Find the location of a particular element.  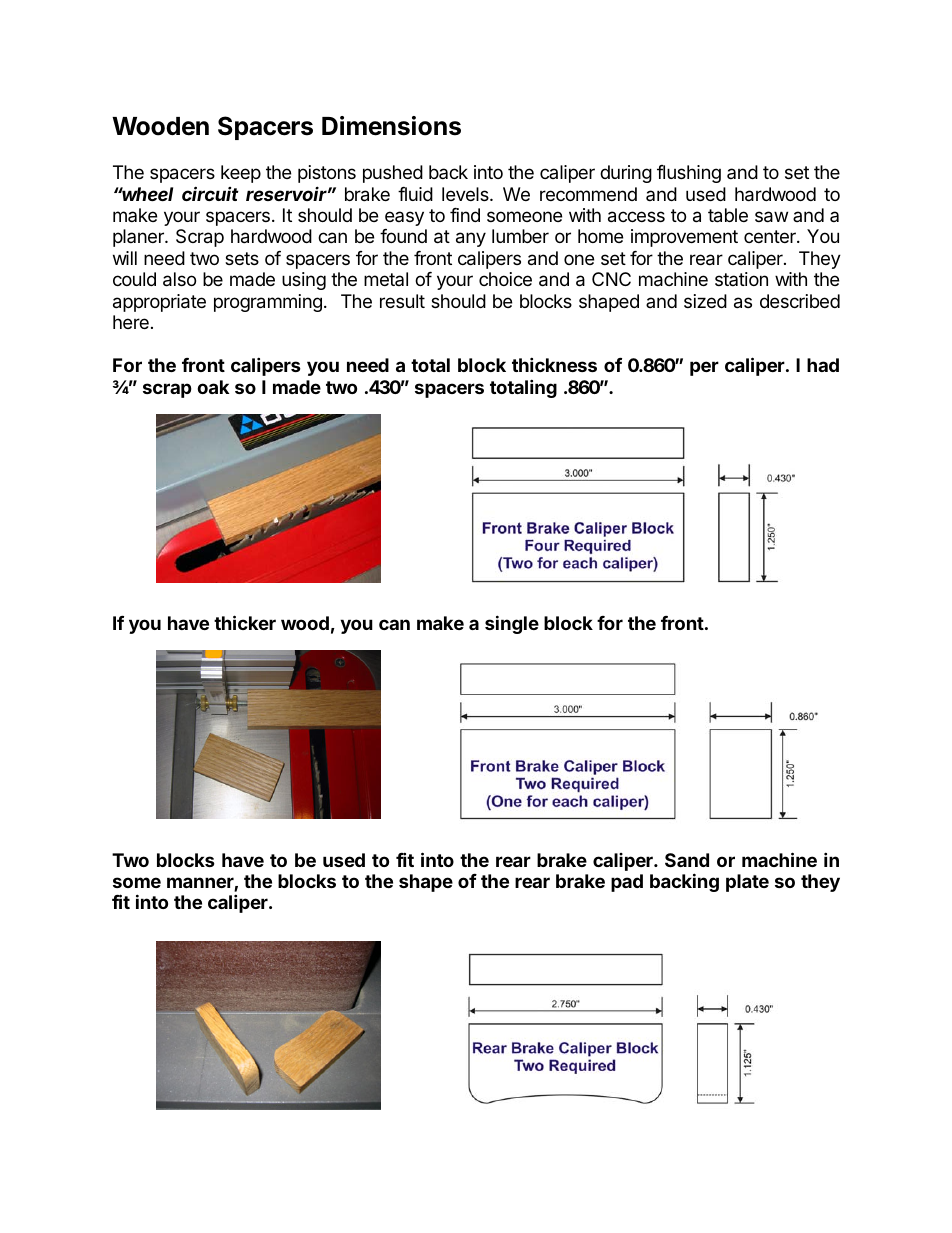

single is located at coordinates (512, 624).
